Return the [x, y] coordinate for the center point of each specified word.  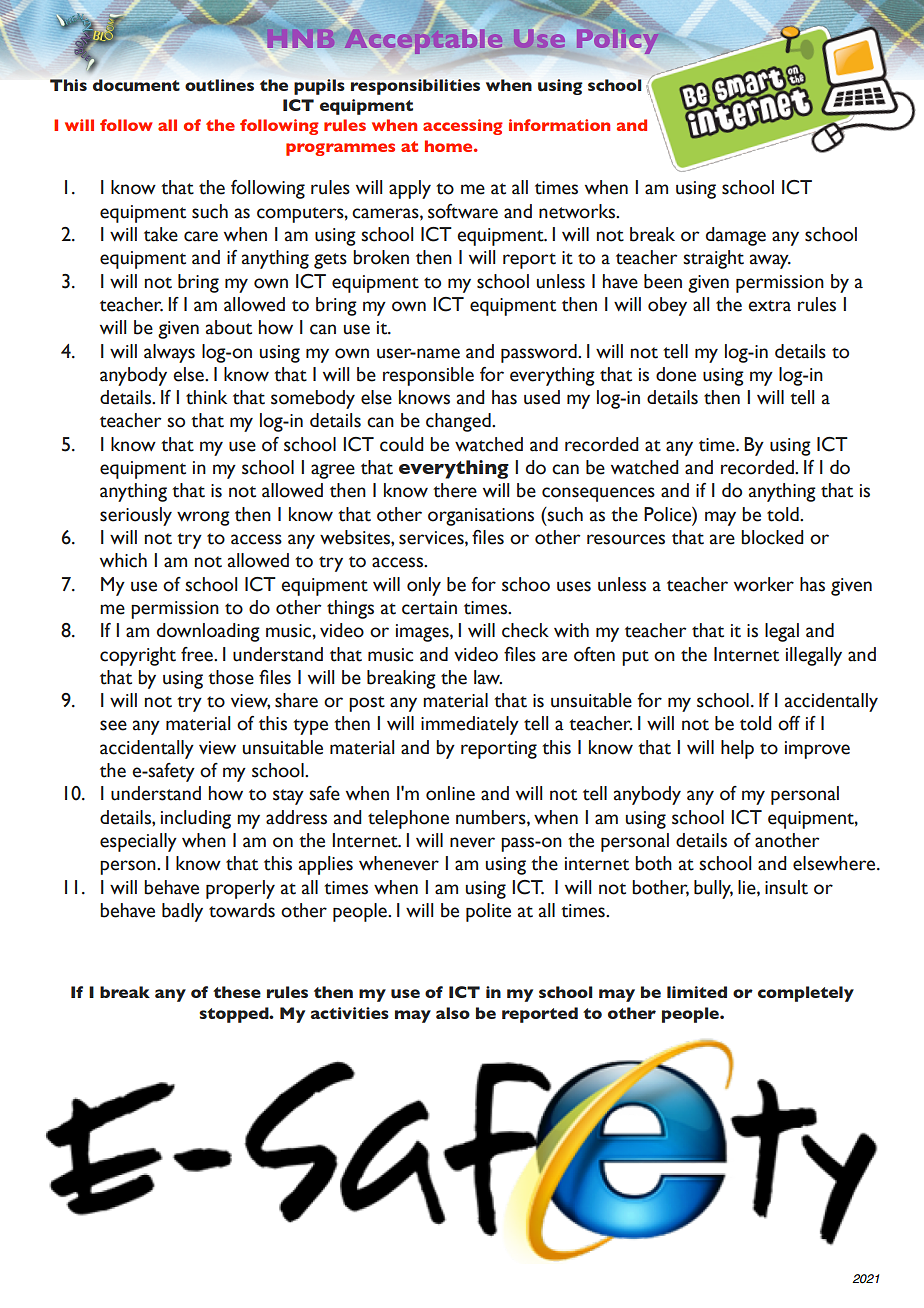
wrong [203, 518]
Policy [617, 41]
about [229, 327]
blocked [772, 537]
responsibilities [415, 87]
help [737, 749]
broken [381, 257]
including [196, 819]
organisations [481, 517]
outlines [219, 85]
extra [769, 306]
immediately [470, 725]
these [237, 992]
